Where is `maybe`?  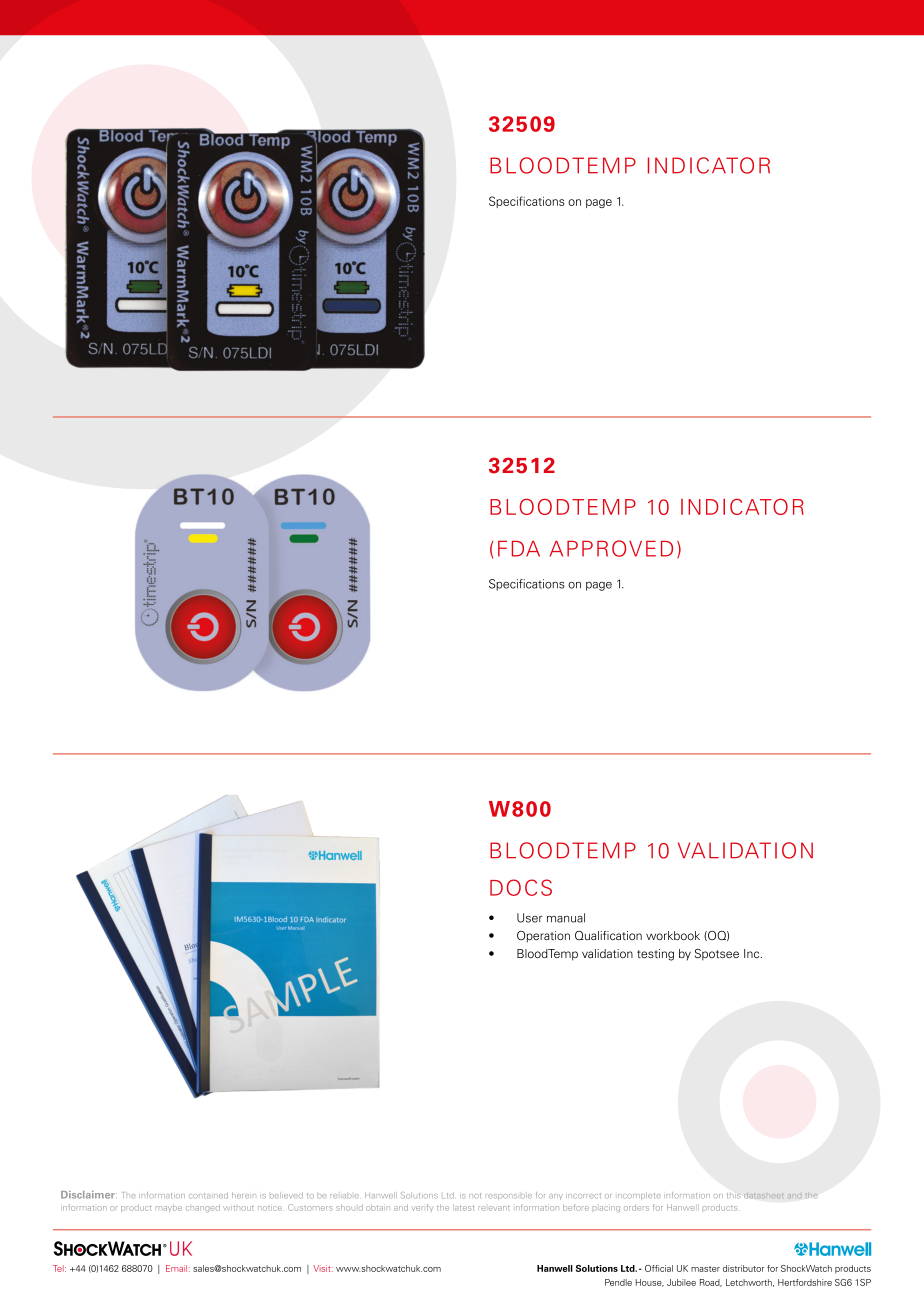 maybe is located at coordinates (169, 1209).
